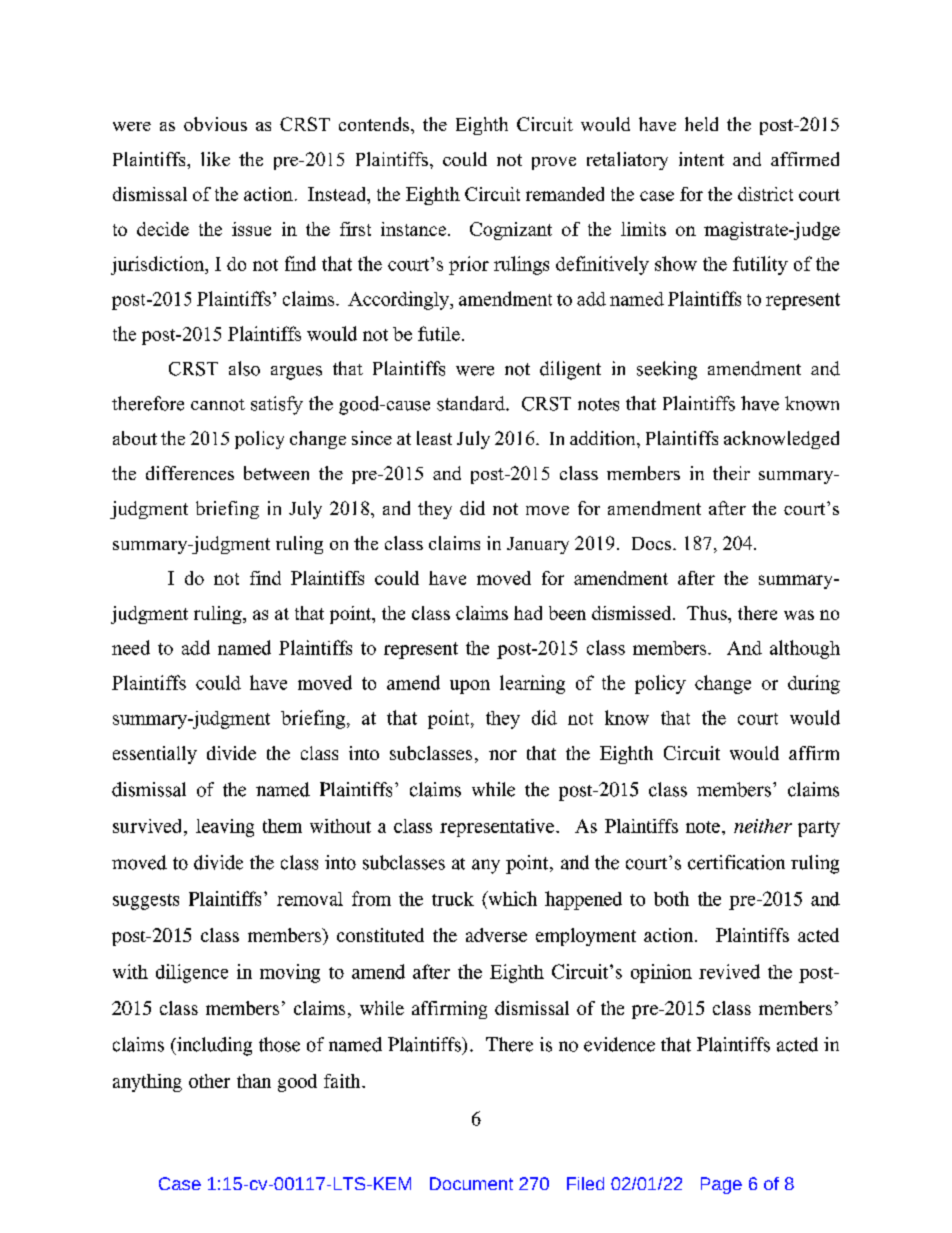  I want to click on seeking, so click(667, 370).
